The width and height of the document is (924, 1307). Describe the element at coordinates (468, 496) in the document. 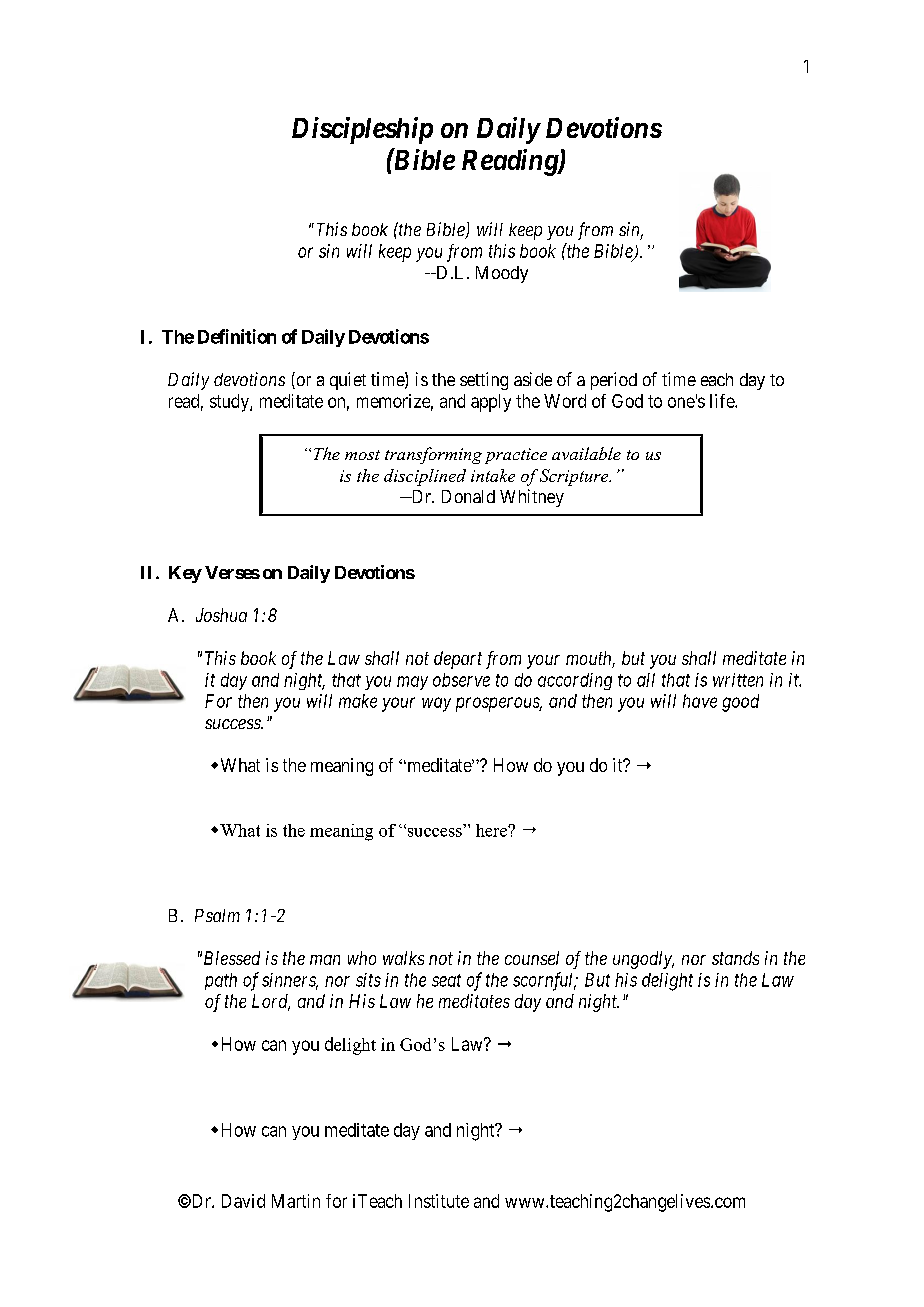

I see `Donald` at that location.
